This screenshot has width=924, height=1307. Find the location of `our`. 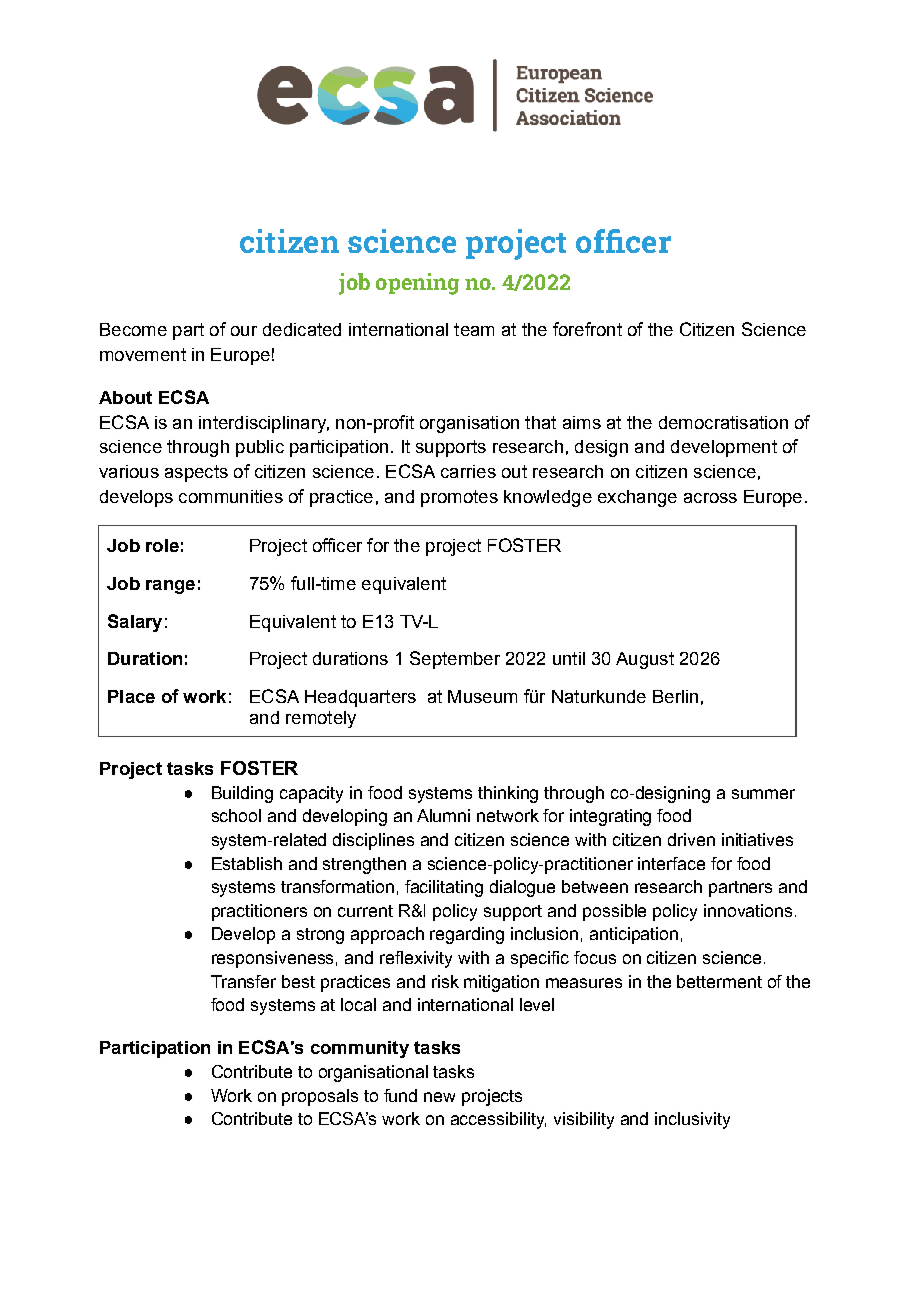

our is located at coordinates (244, 331).
